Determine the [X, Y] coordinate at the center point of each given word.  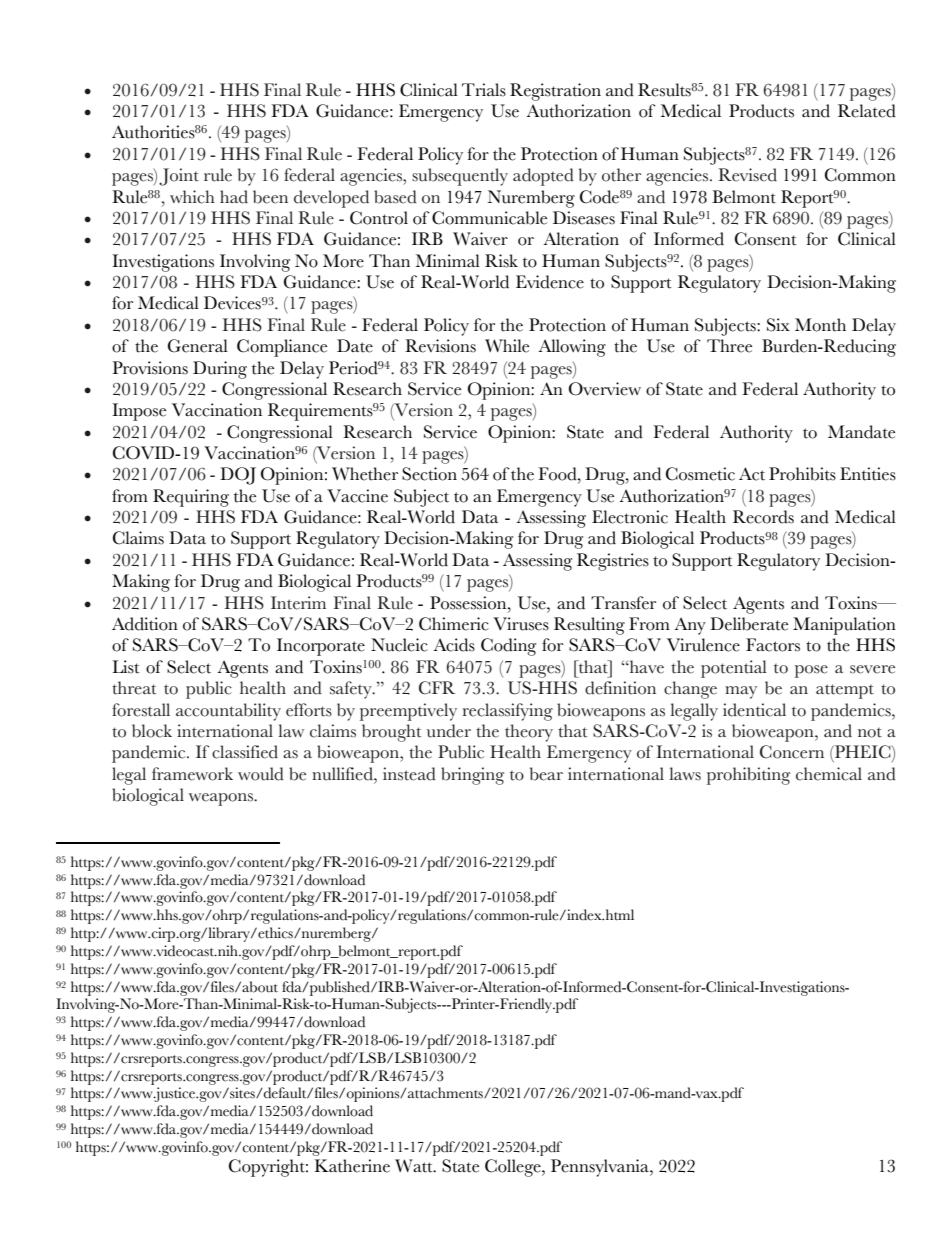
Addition [145, 624]
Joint [179, 177]
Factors [773, 645]
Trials [484, 90]
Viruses [521, 624]
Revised [747, 175]
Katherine [352, 1166]
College [514, 1168]
